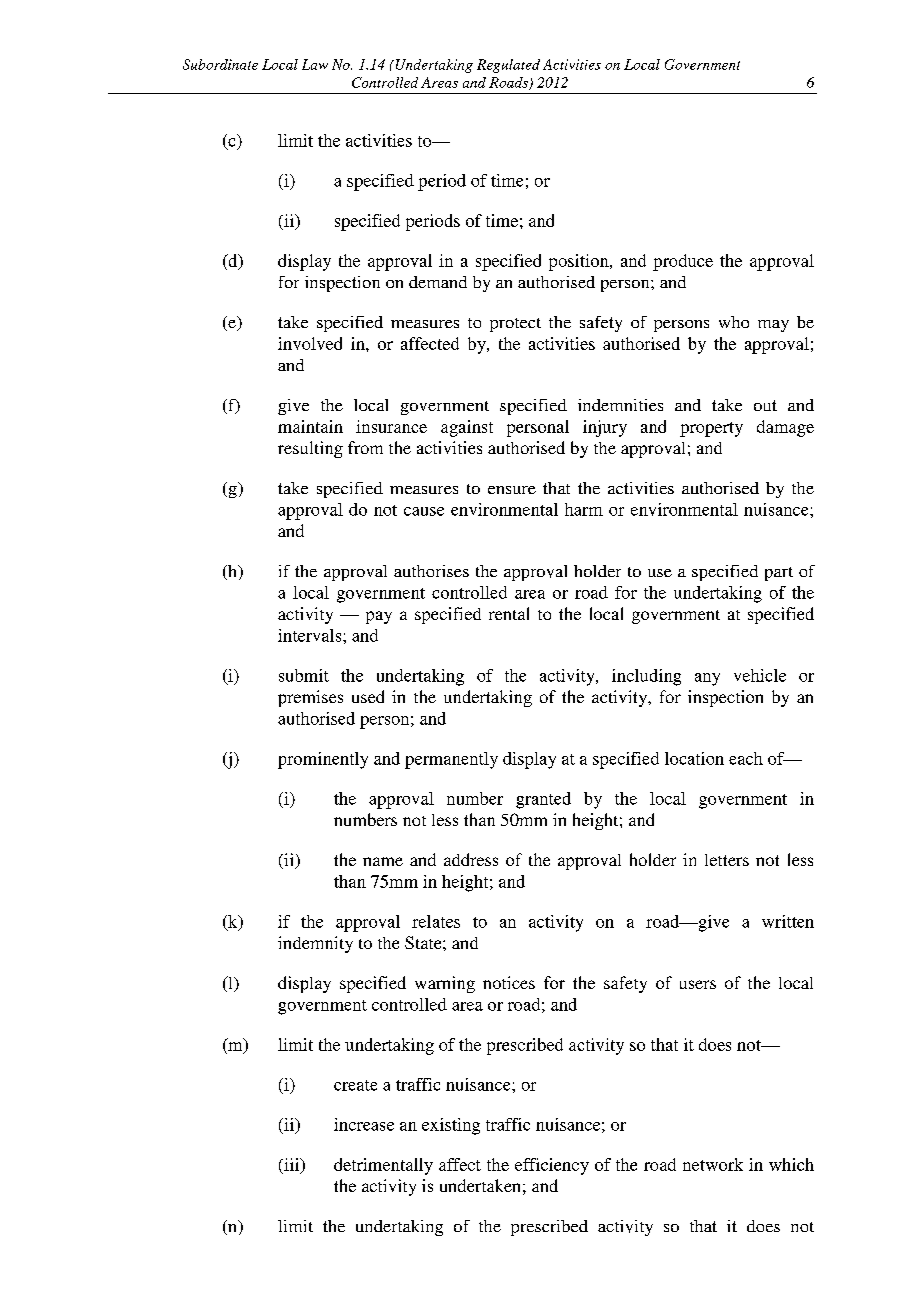 The width and height of the screenshot is (924, 1308). I want to click on iii, so click(292, 1165).
